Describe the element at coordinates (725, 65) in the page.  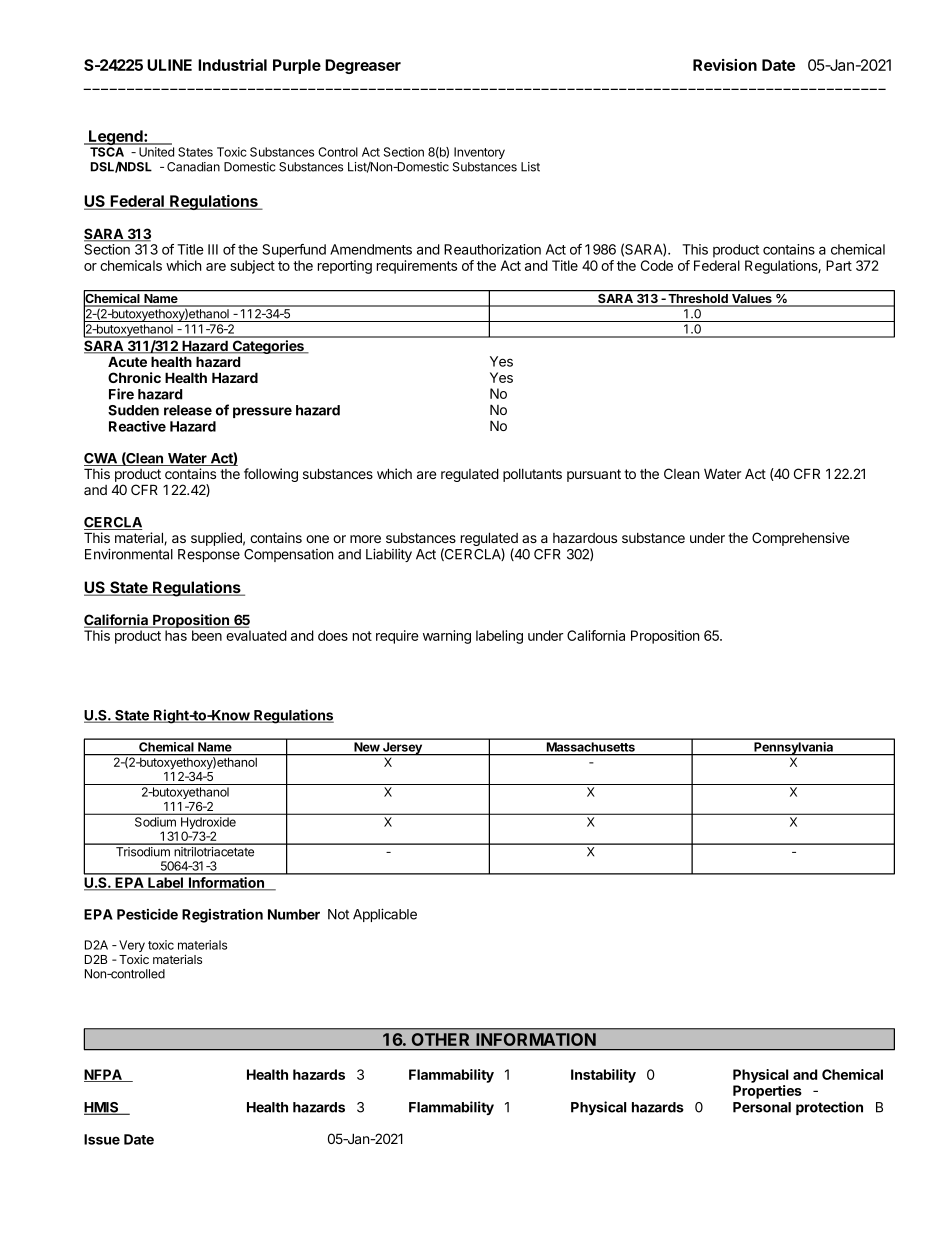
I see `Revision` at that location.
